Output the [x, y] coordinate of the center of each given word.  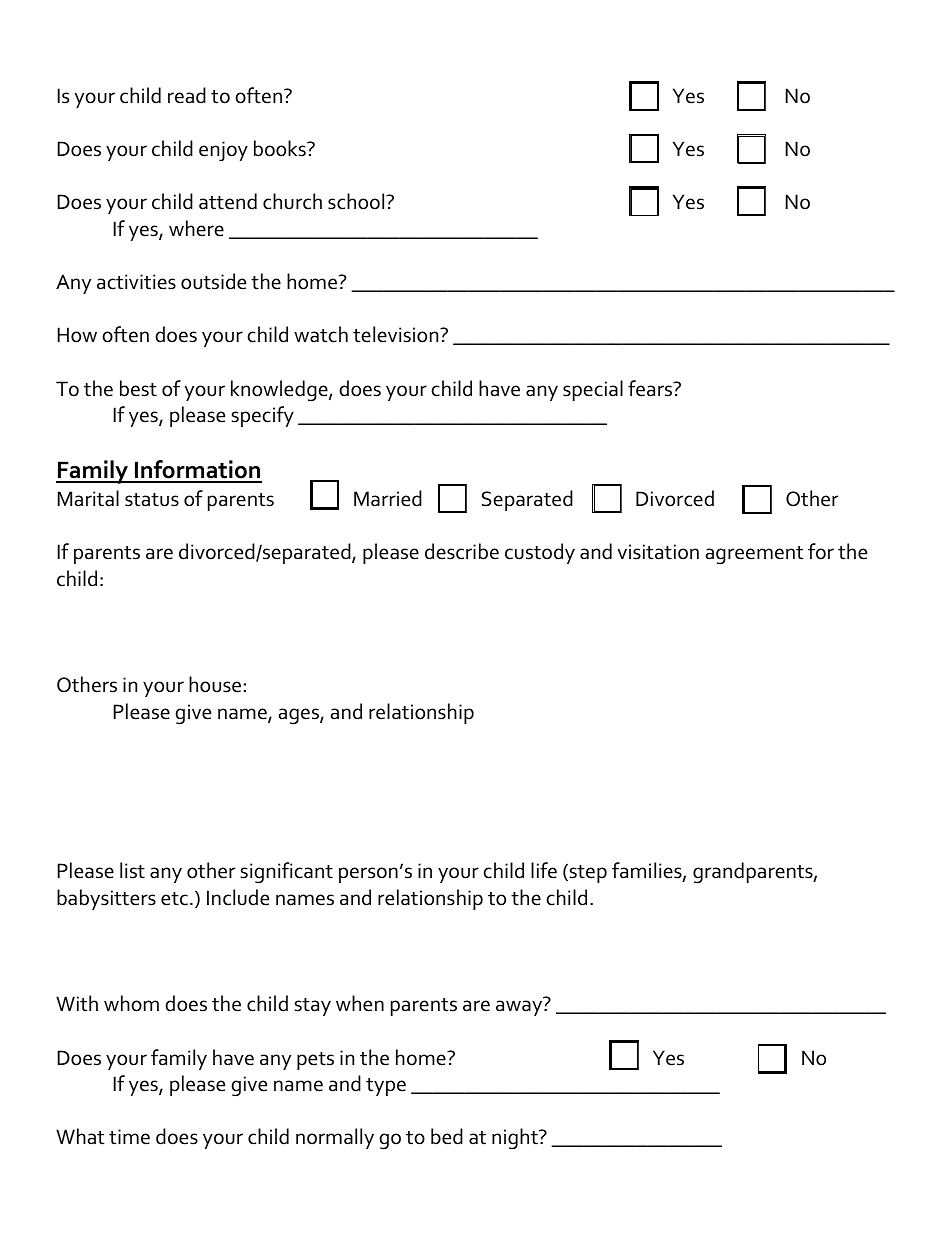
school [357, 201]
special [593, 390]
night [516, 1139]
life [544, 870]
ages [300, 716]
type [386, 1087]
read [187, 95]
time [129, 1137]
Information [197, 471]
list [132, 870]
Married [388, 498]
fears [651, 388]
